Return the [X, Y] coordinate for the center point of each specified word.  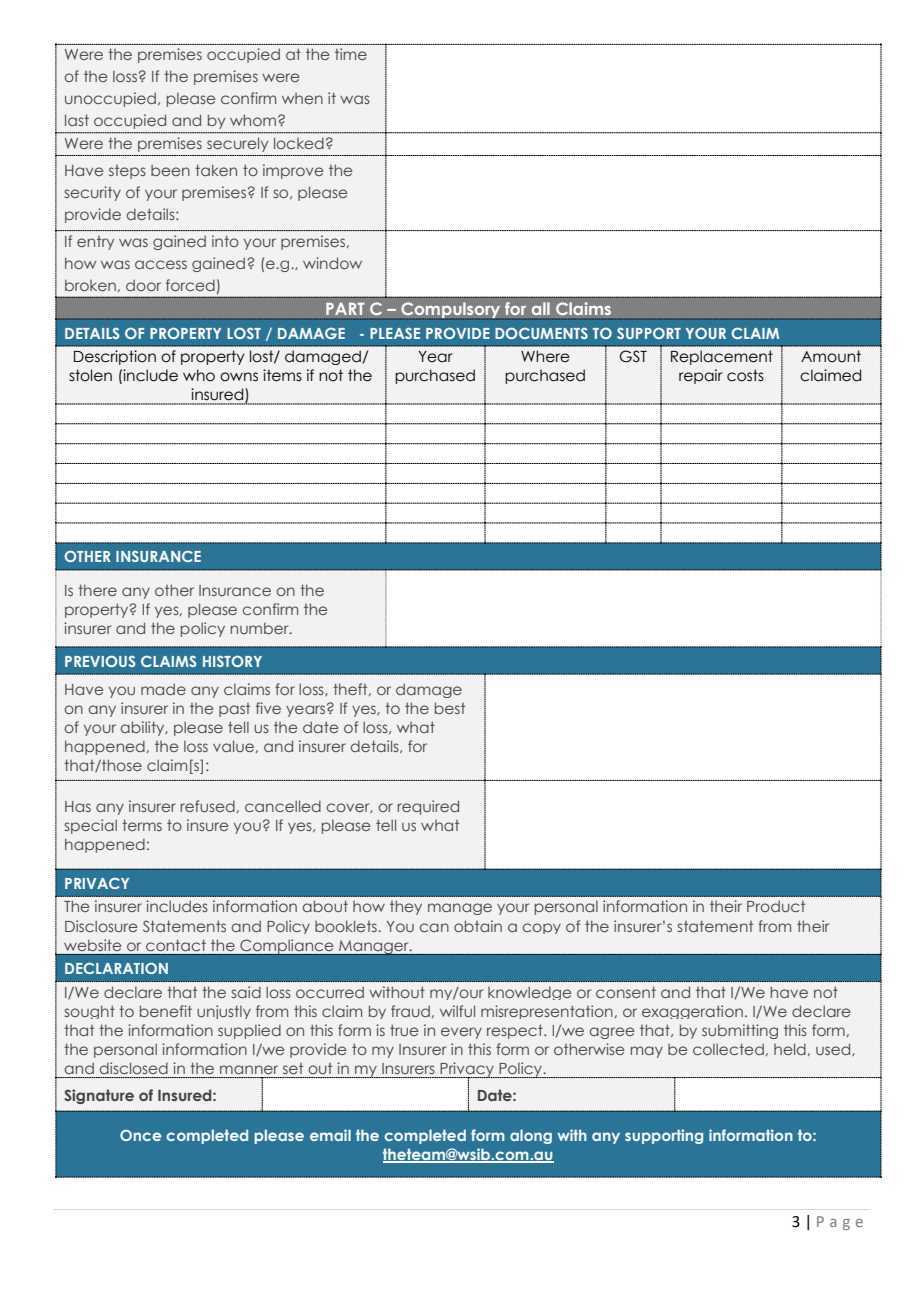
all [541, 308]
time [351, 54]
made [163, 689]
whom [254, 120]
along [531, 1136]
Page [840, 1223]
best [450, 708]
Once [140, 1135]
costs [745, 375]
